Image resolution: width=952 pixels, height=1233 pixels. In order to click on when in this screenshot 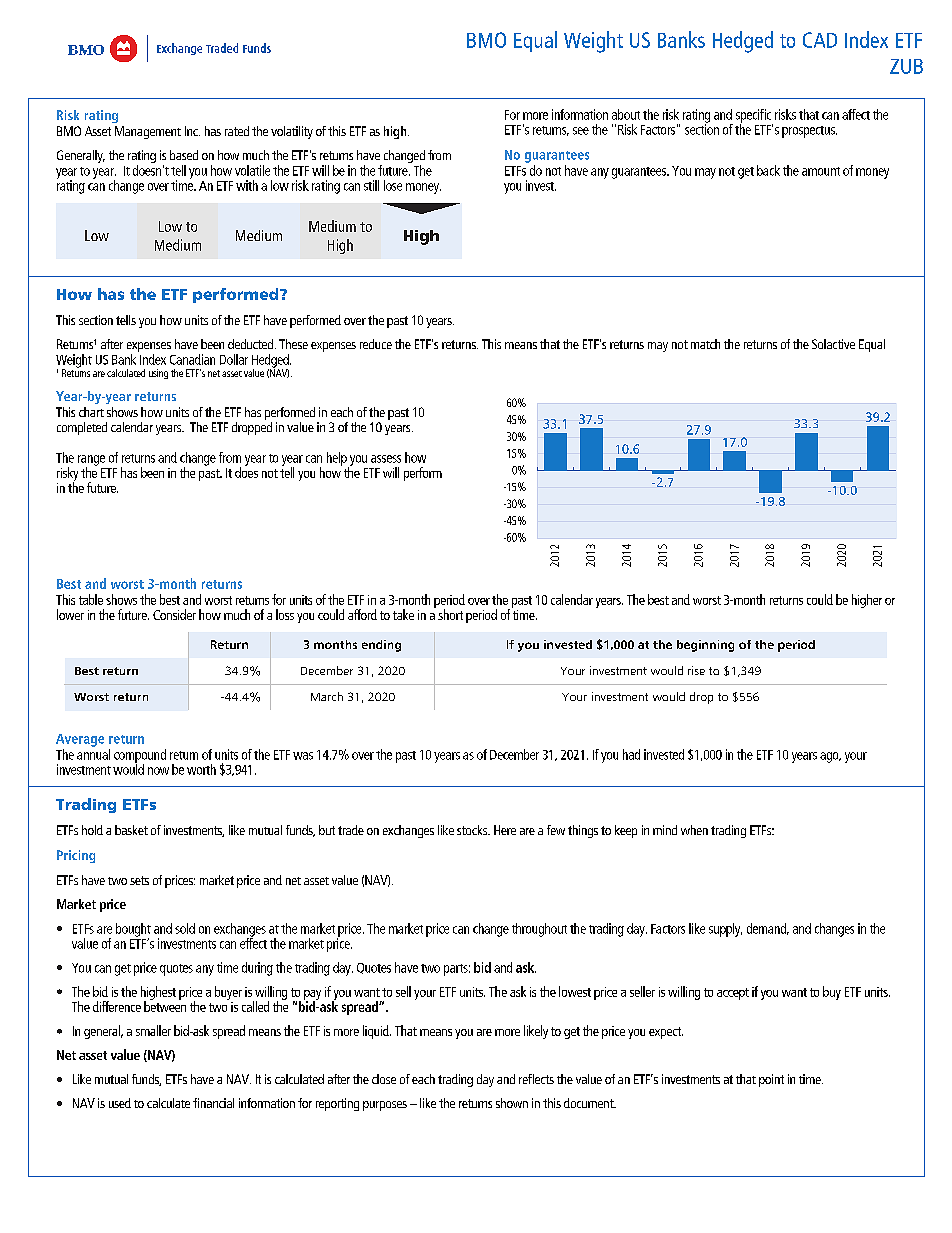, I will do `click(694, 830)`.
